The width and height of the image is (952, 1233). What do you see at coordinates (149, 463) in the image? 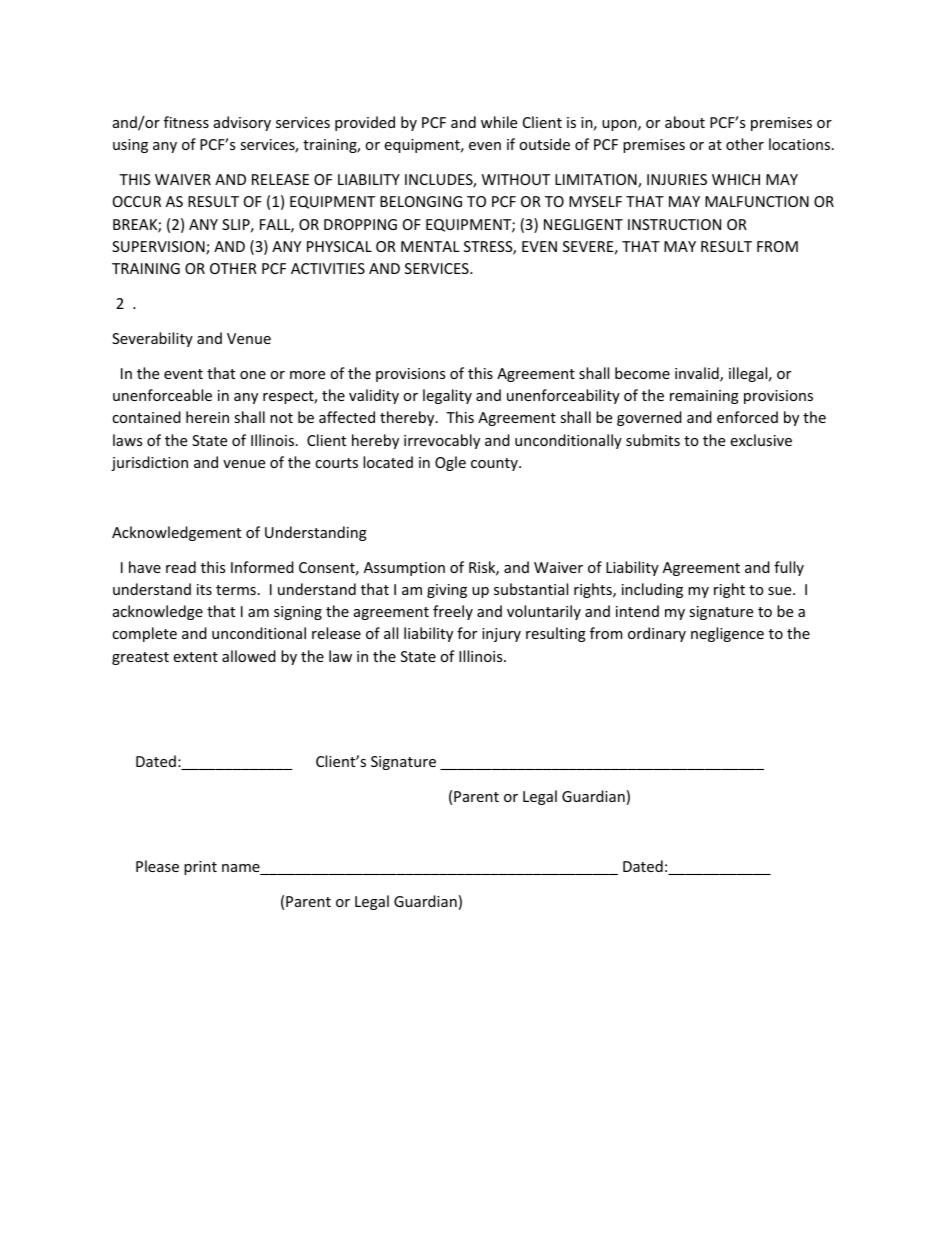
I see `jurisdiction` at bounding box center [149, 463].
